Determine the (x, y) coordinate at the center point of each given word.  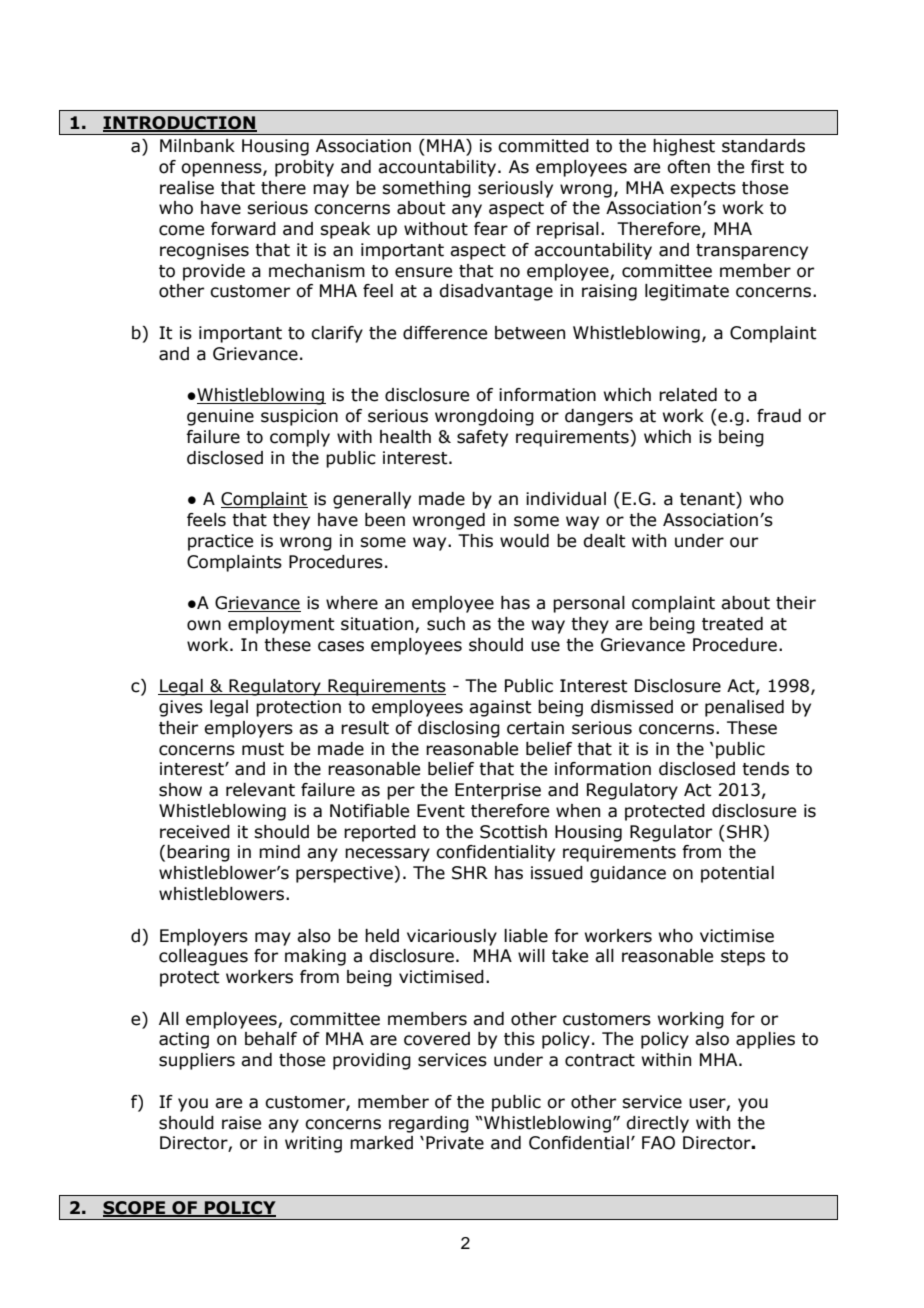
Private (455, 1143)
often (688, 167)
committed (543, 146)
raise (241, 1123)
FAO (658, 1143)
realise (187, 188)
